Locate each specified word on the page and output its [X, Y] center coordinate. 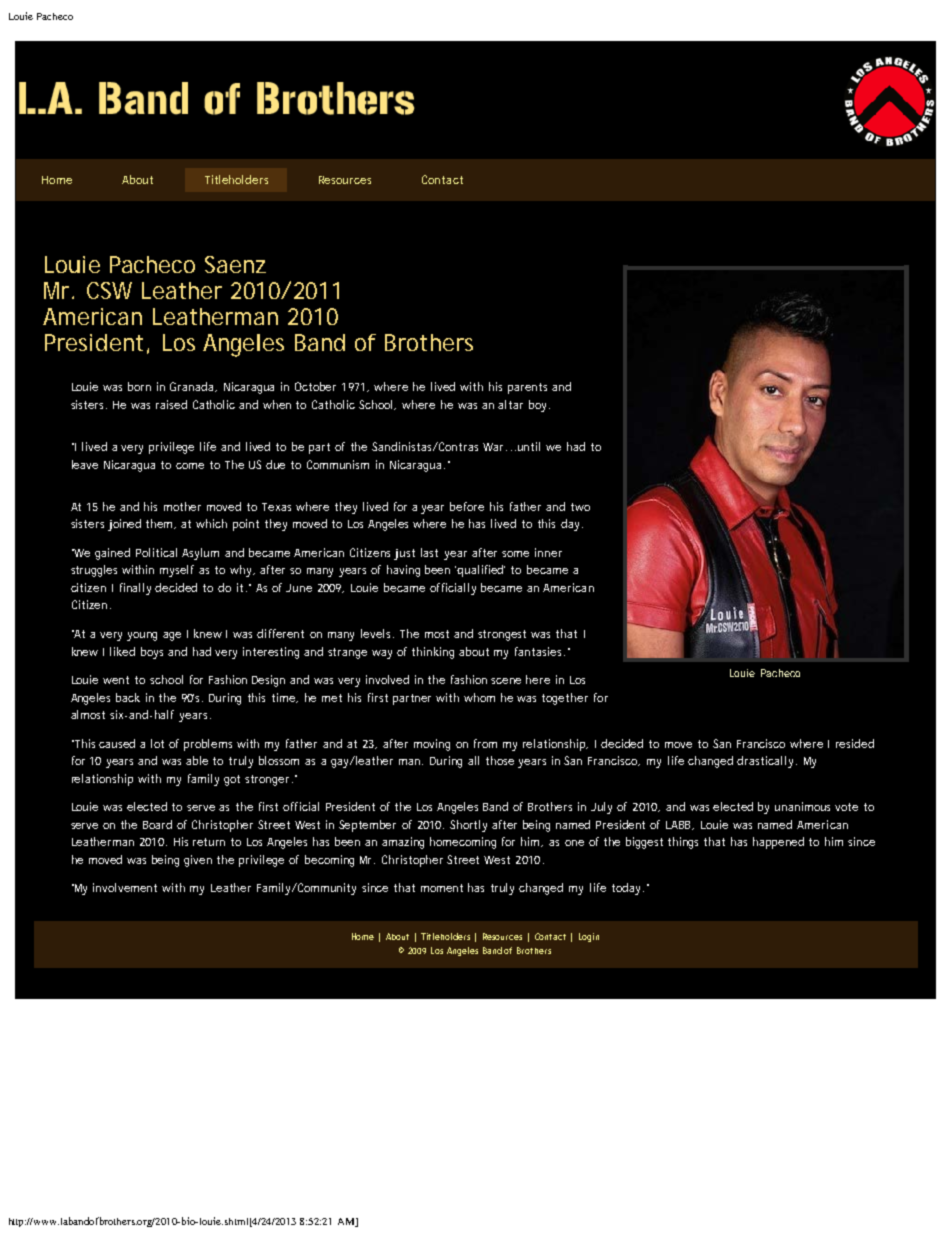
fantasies [540, 651]
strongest [502, 635]
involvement [125, 887]
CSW [109, 290]
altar [510, 404]
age [172, 636]
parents [527, 388]
